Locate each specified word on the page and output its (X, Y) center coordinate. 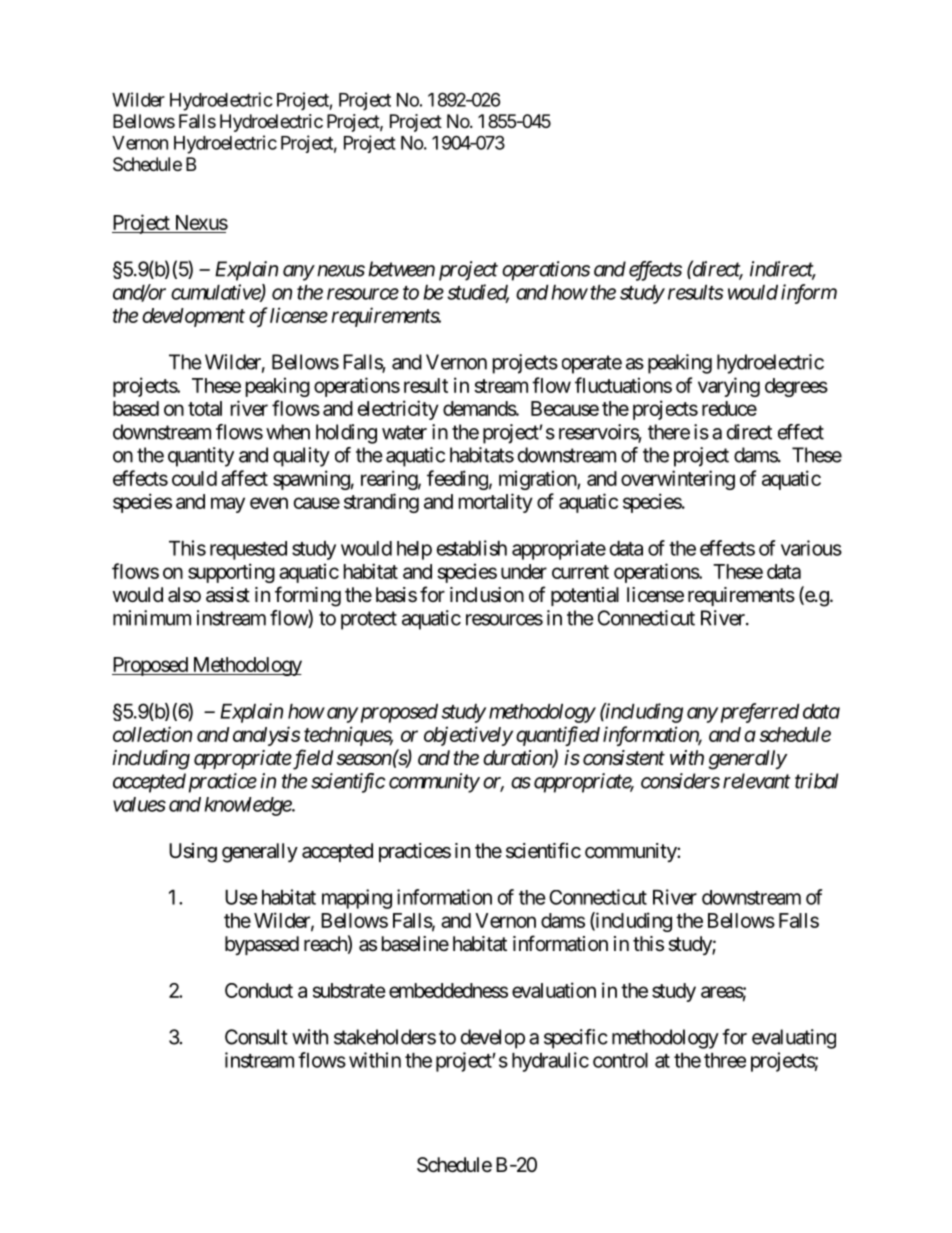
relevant (756, 781)
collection (152, 734)
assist (228, 595)
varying (729, 387)
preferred (758, 713)
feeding (457, 480)
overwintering (678, 480)
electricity (398, 410)
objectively (468, 736)
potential (585, 596)
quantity (201, 457)
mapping (357, 899)
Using (193, 853)
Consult (256, 1037)
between (401, 269)
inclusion (487, 595)
